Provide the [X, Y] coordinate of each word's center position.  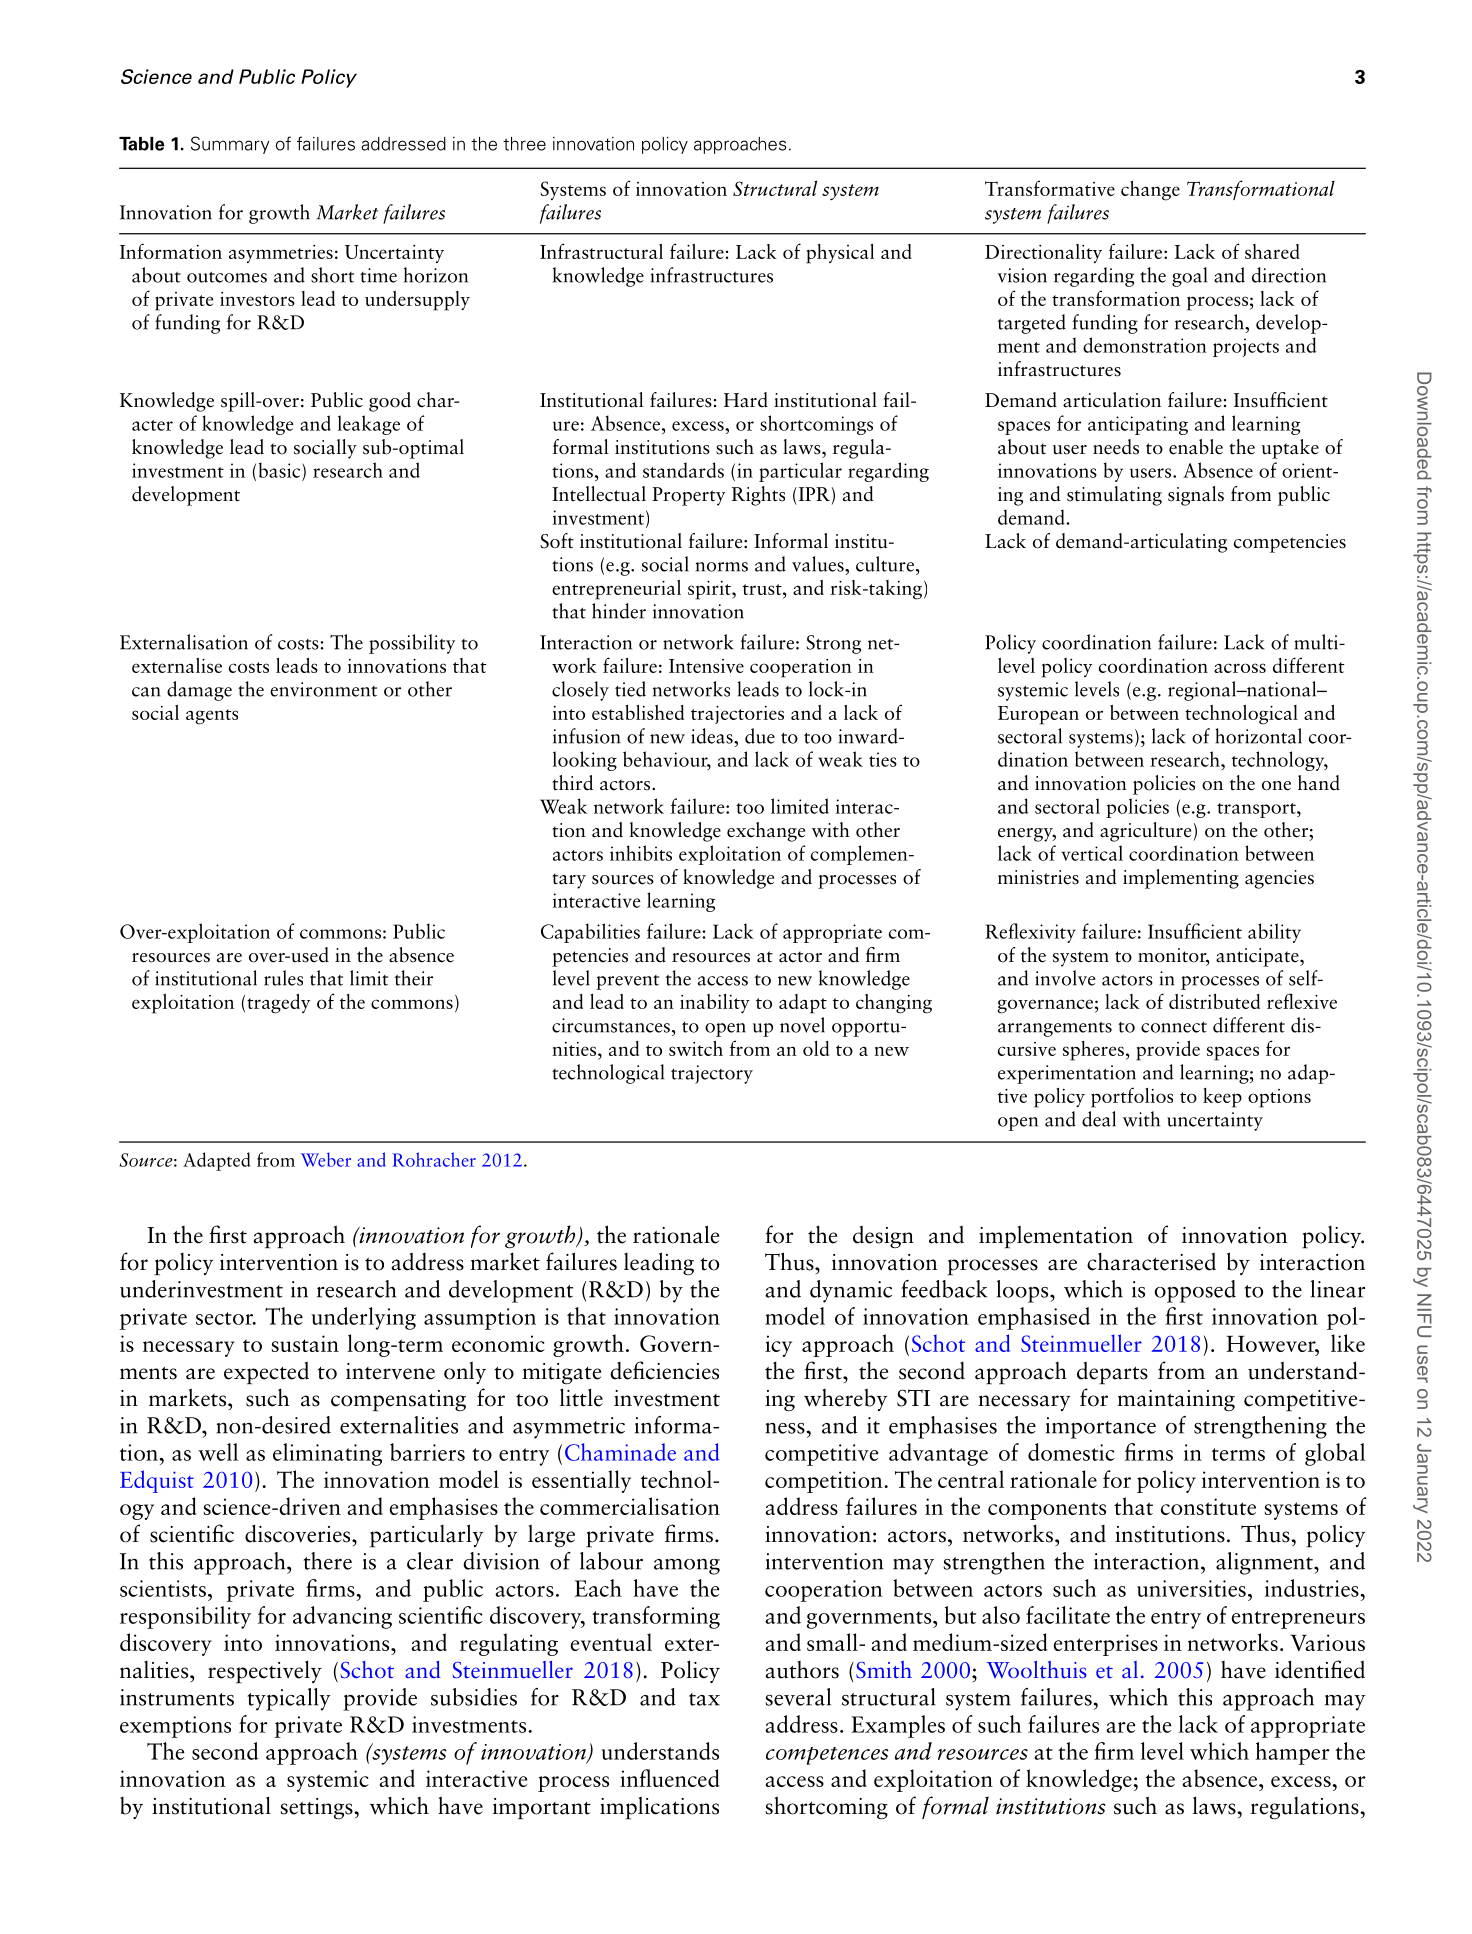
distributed [1214, 1001]
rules [283, 978]
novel [802, 1025]
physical [840, 254]
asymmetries [281, 254]
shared [1272, 251]
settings [317, 1808]
